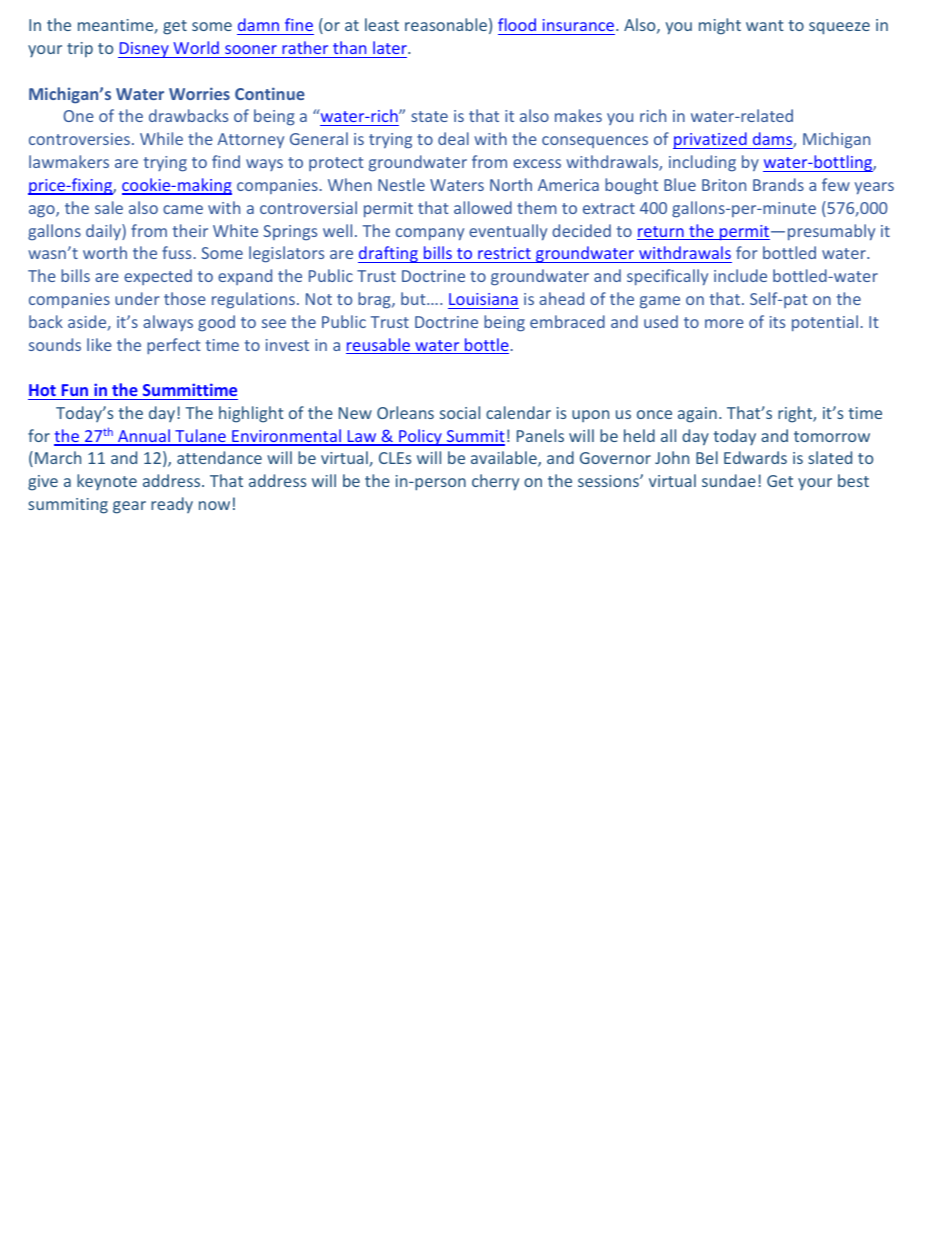 This screenshot has height=1233, width=952. I want to click on its, so click(777, 322).
